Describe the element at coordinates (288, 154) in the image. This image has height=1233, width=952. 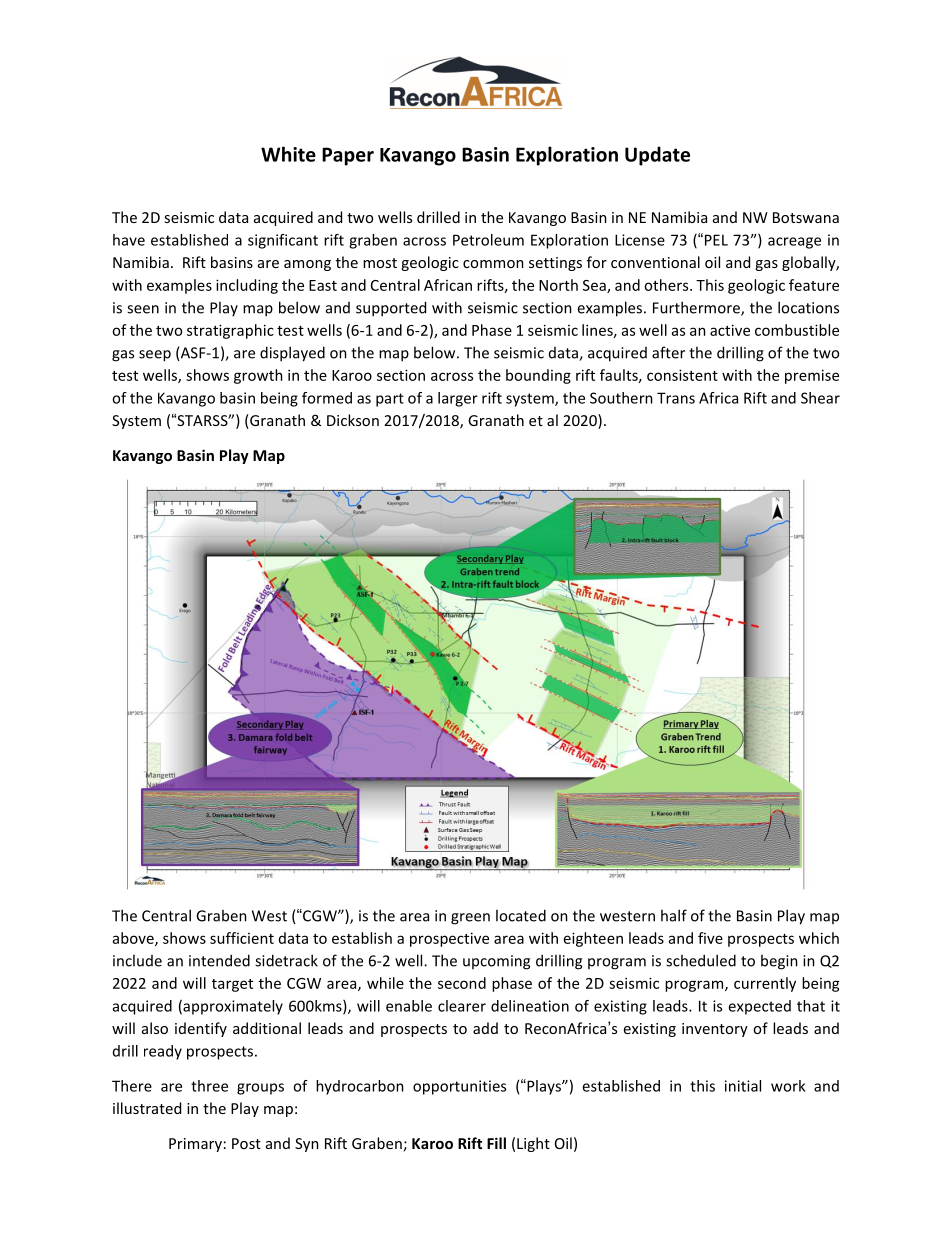
I see `White` at that location.
